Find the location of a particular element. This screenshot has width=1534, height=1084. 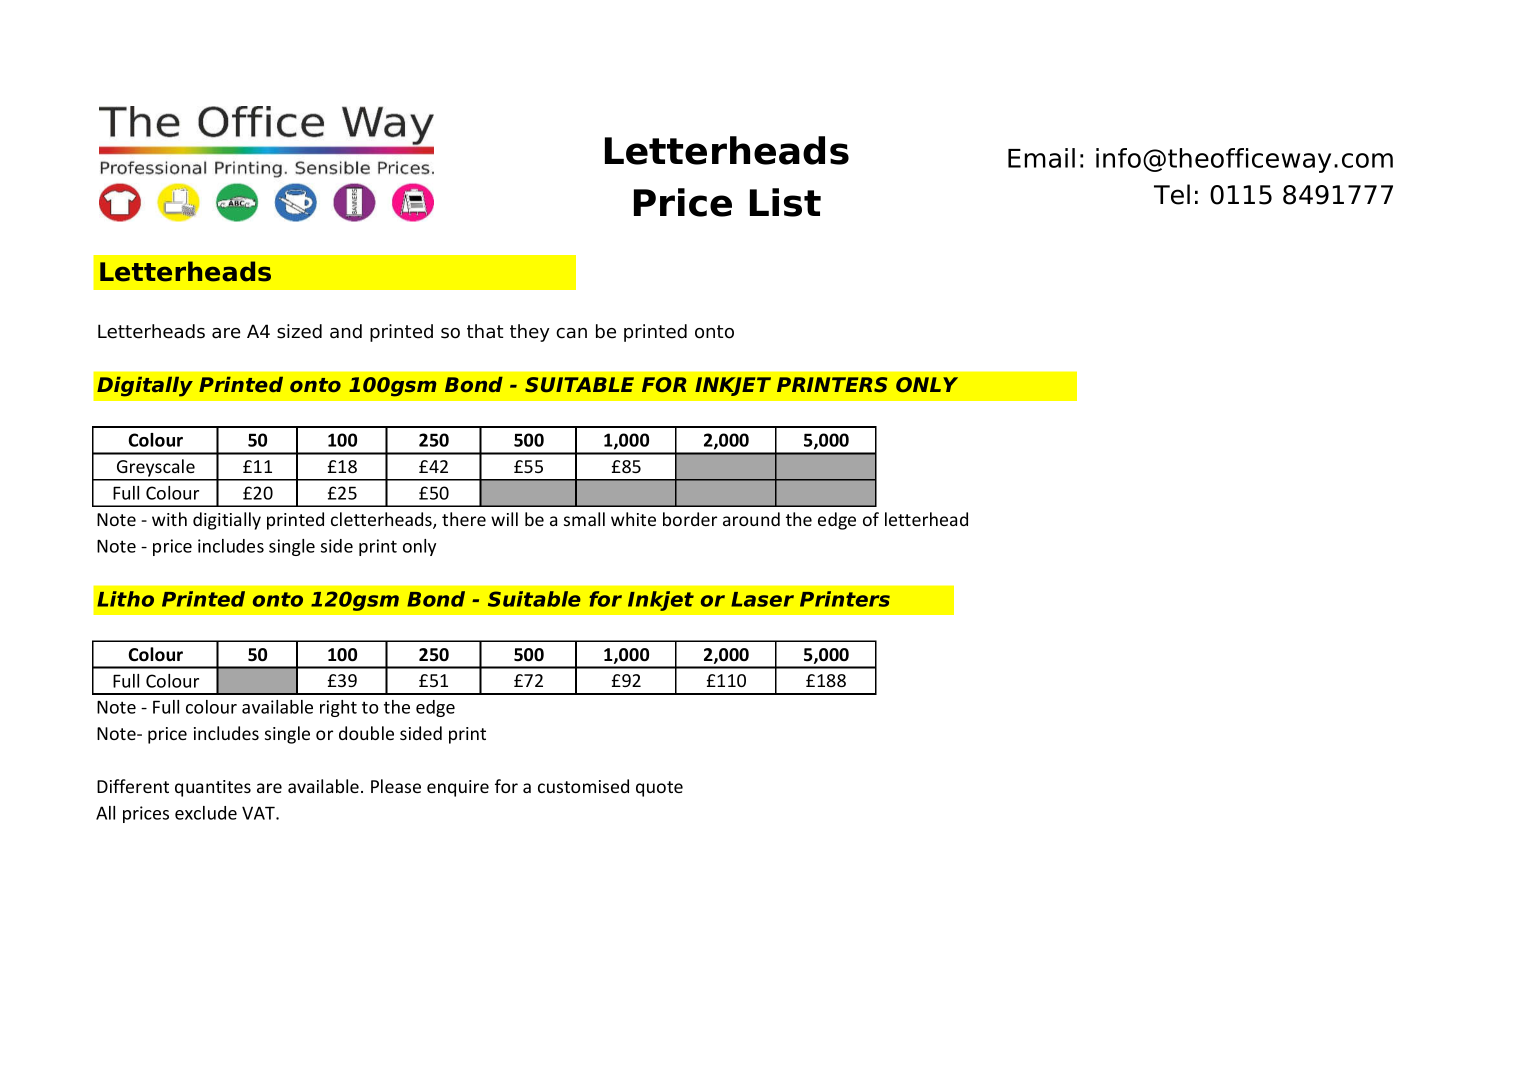

sized is located at coordinates (299, 331).
